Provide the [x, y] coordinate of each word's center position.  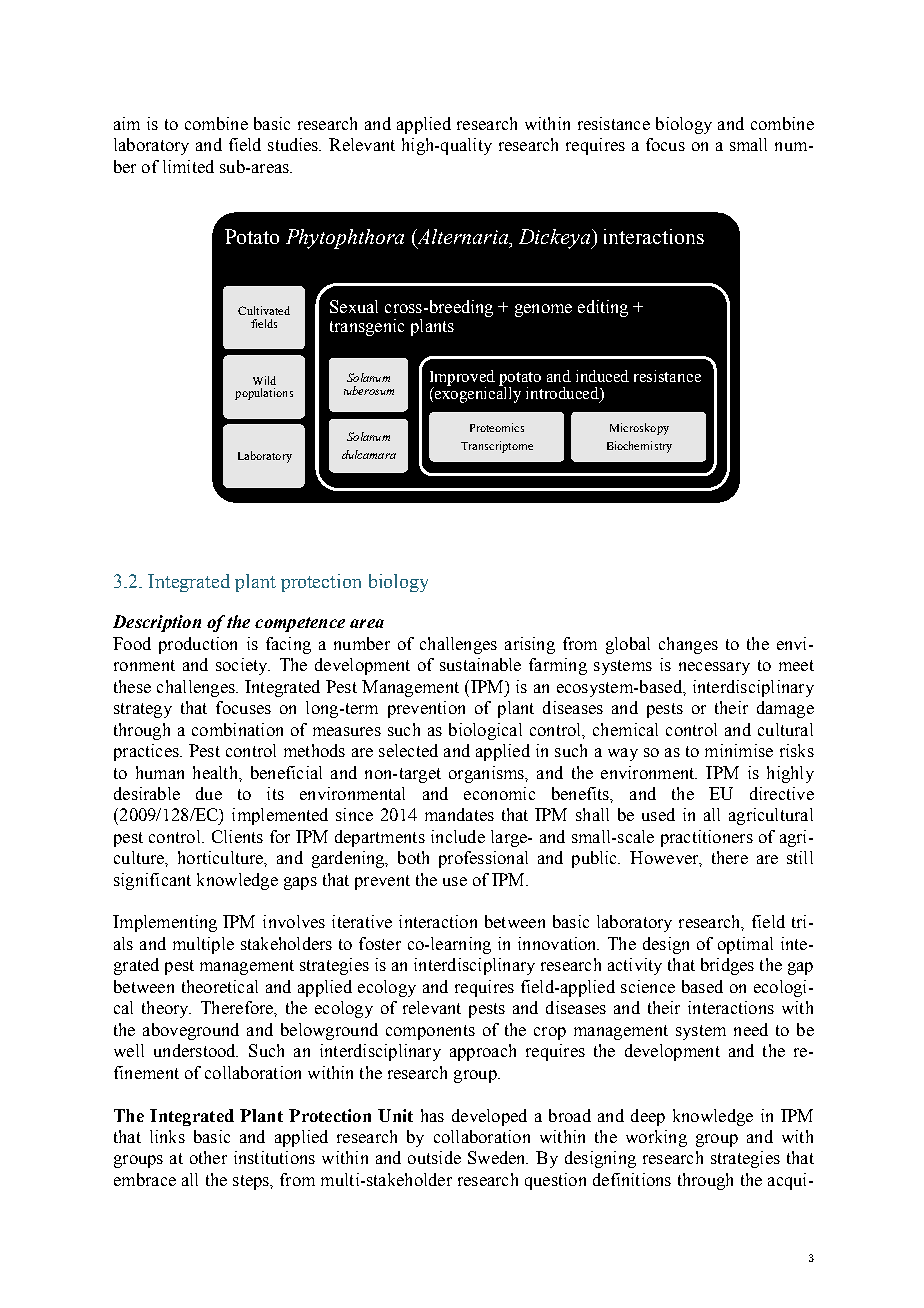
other [208, 1157]
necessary [714, 668]
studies [294, 144]
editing [603, 308]
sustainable [480, 664]
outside [434, 1157]
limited [188, 166]
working [656, 1138]
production [198, 645]
